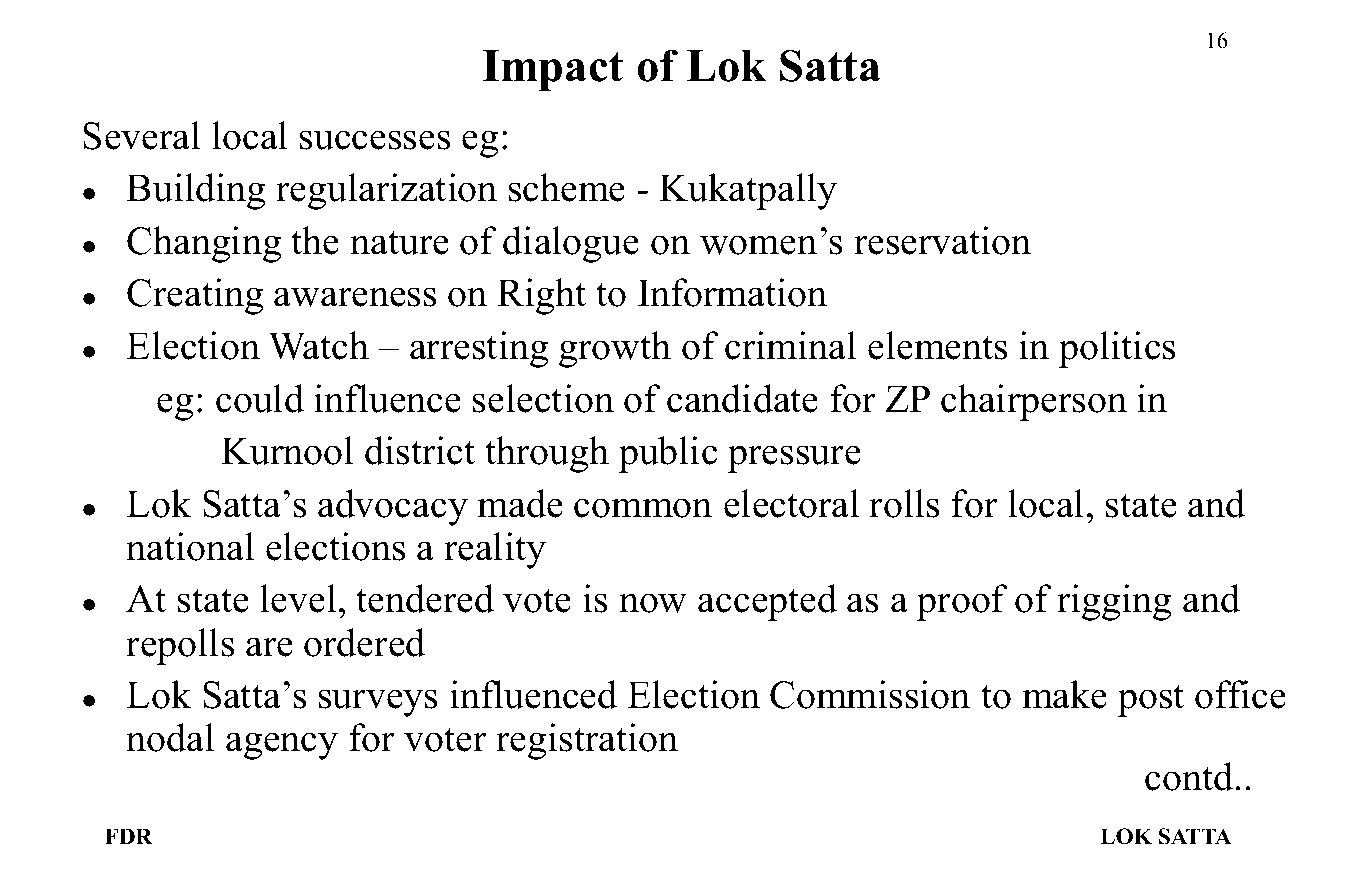  I want to click on district, so click(420, 450).
